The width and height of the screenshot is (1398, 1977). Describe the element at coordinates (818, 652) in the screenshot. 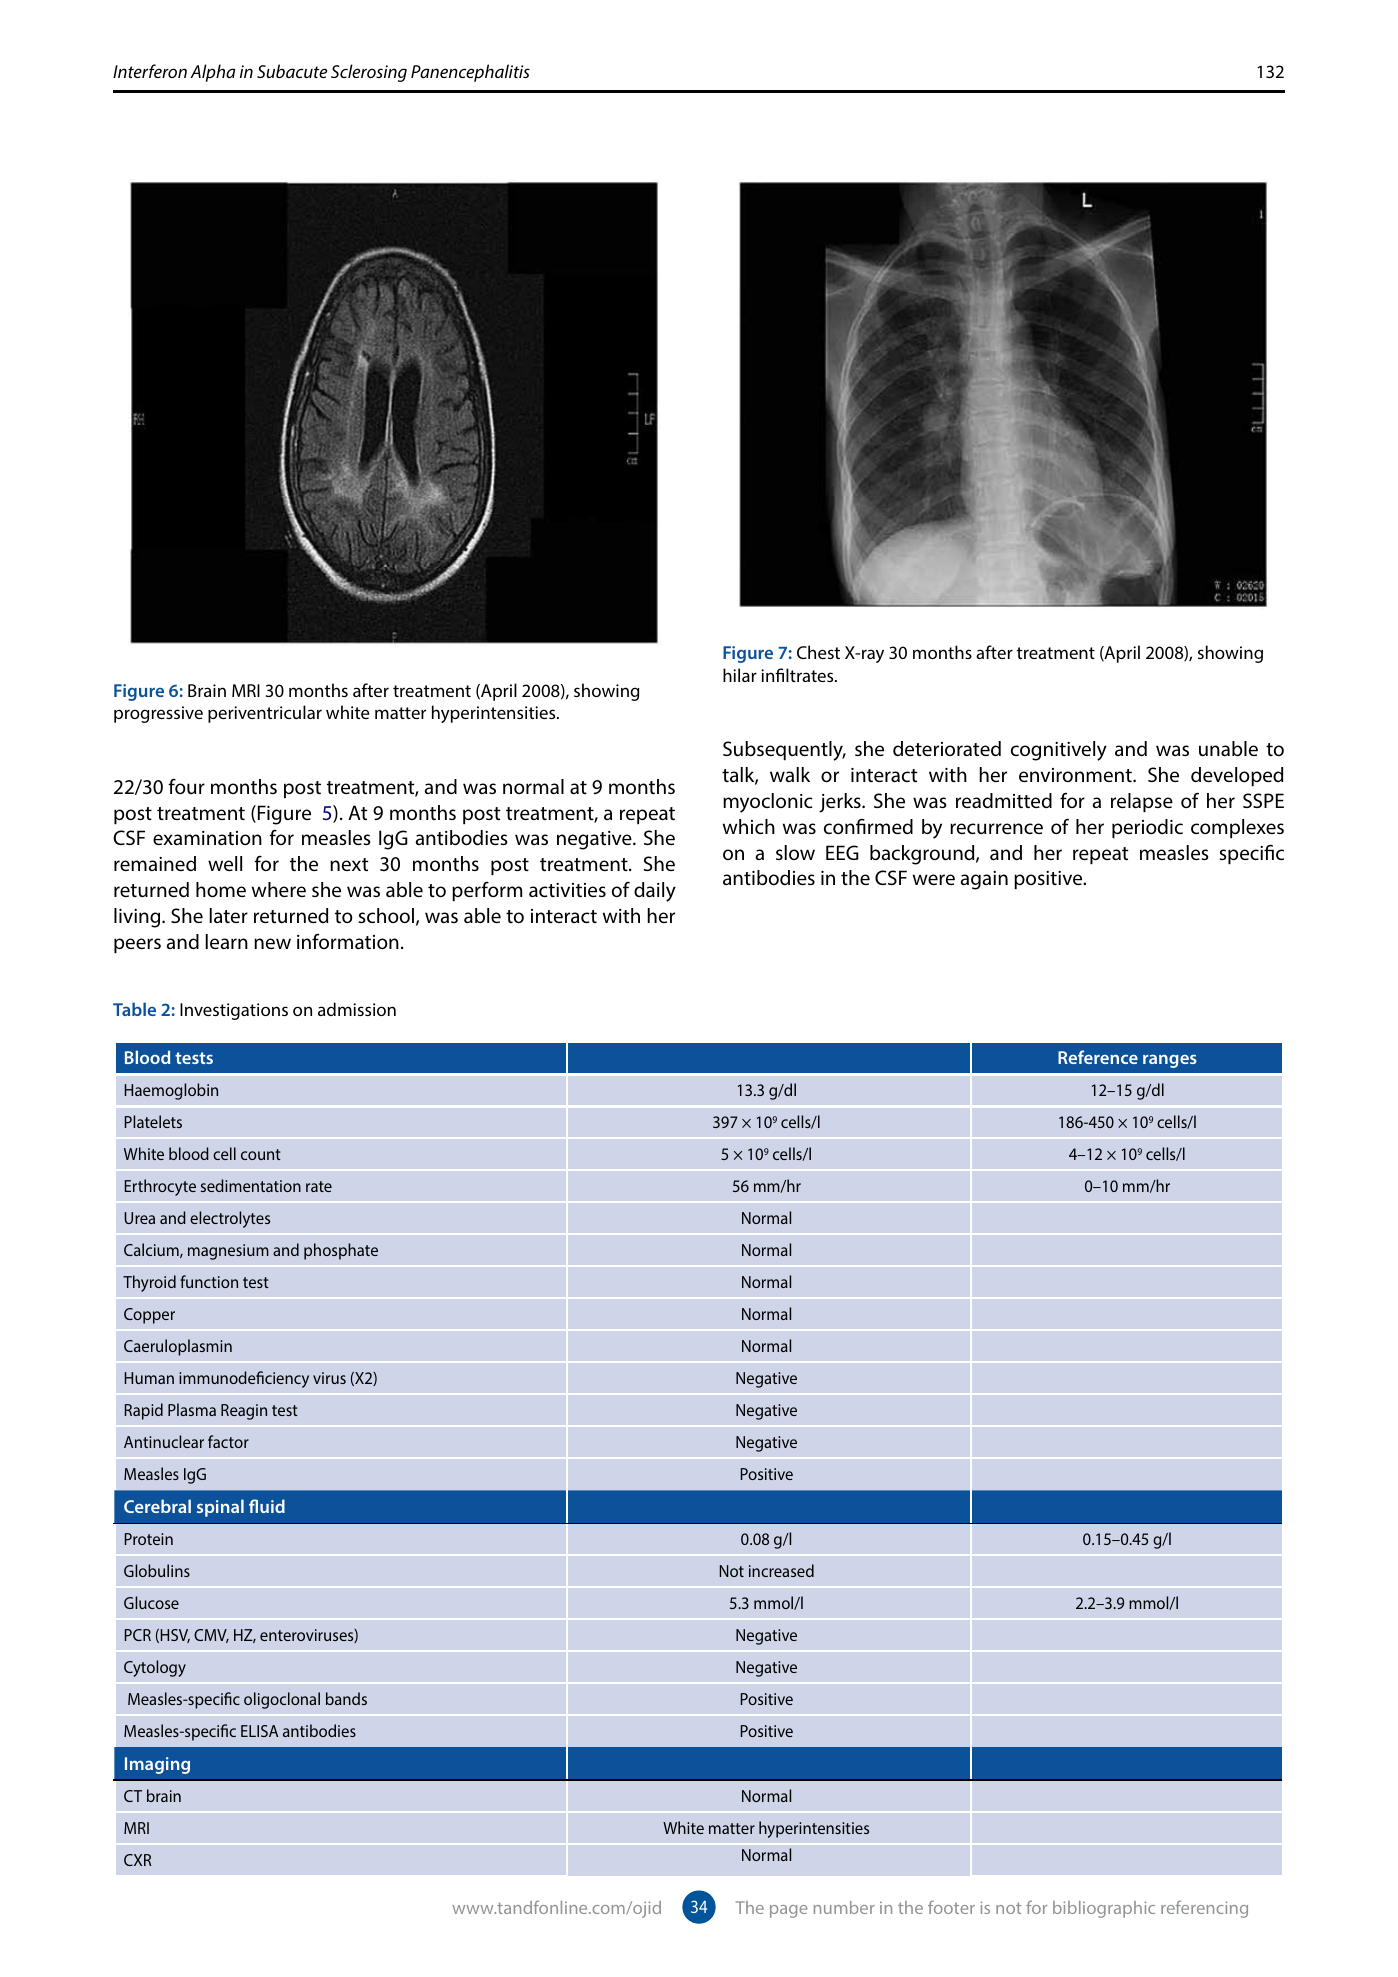

I see `Chest` at that location.
